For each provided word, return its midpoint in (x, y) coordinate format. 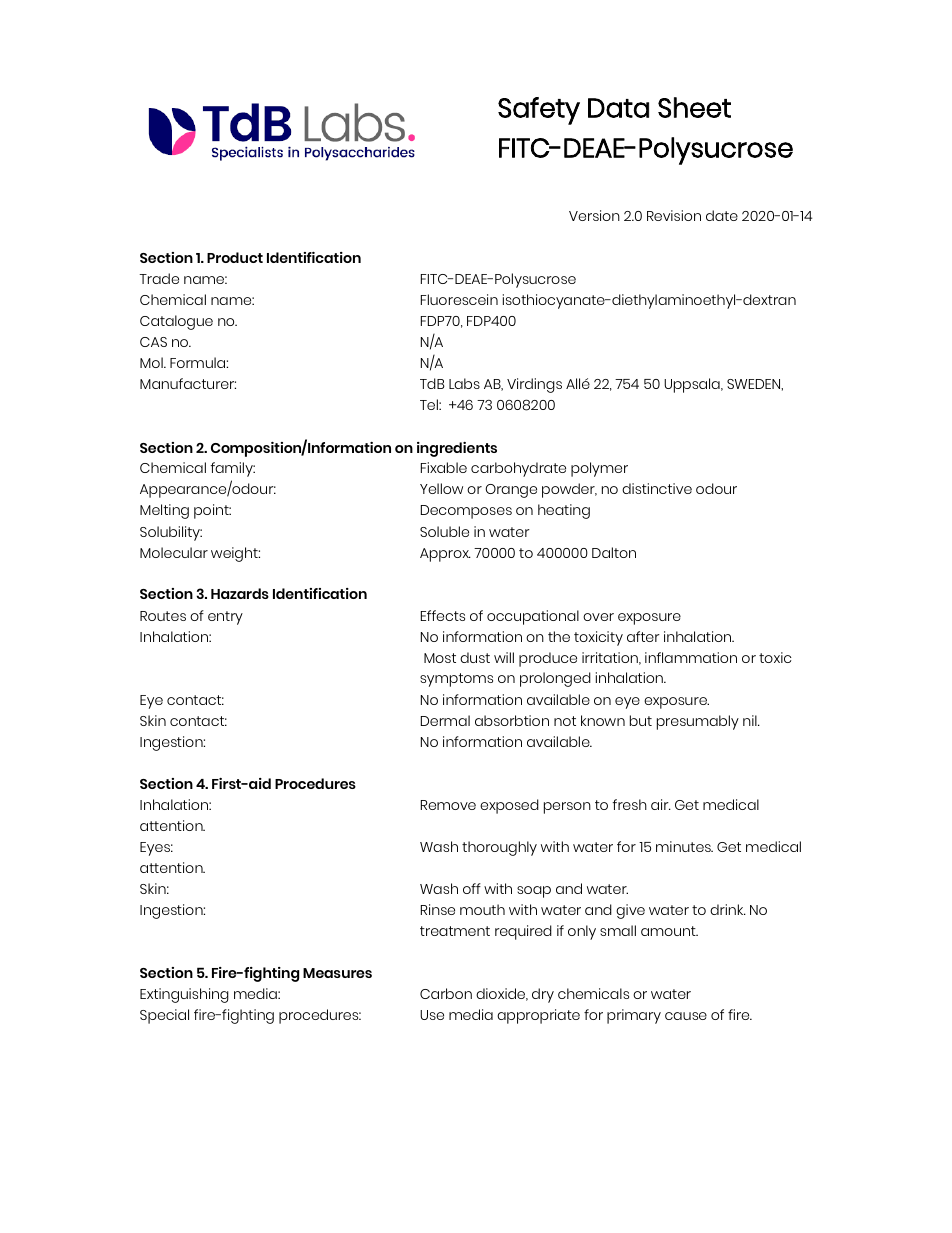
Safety (539, 111)
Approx (445, 555)
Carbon (446, 993)
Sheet (694, 107)
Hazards (240, 593)
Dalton (614, 552)
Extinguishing (184, 995)
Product (235, 257)
